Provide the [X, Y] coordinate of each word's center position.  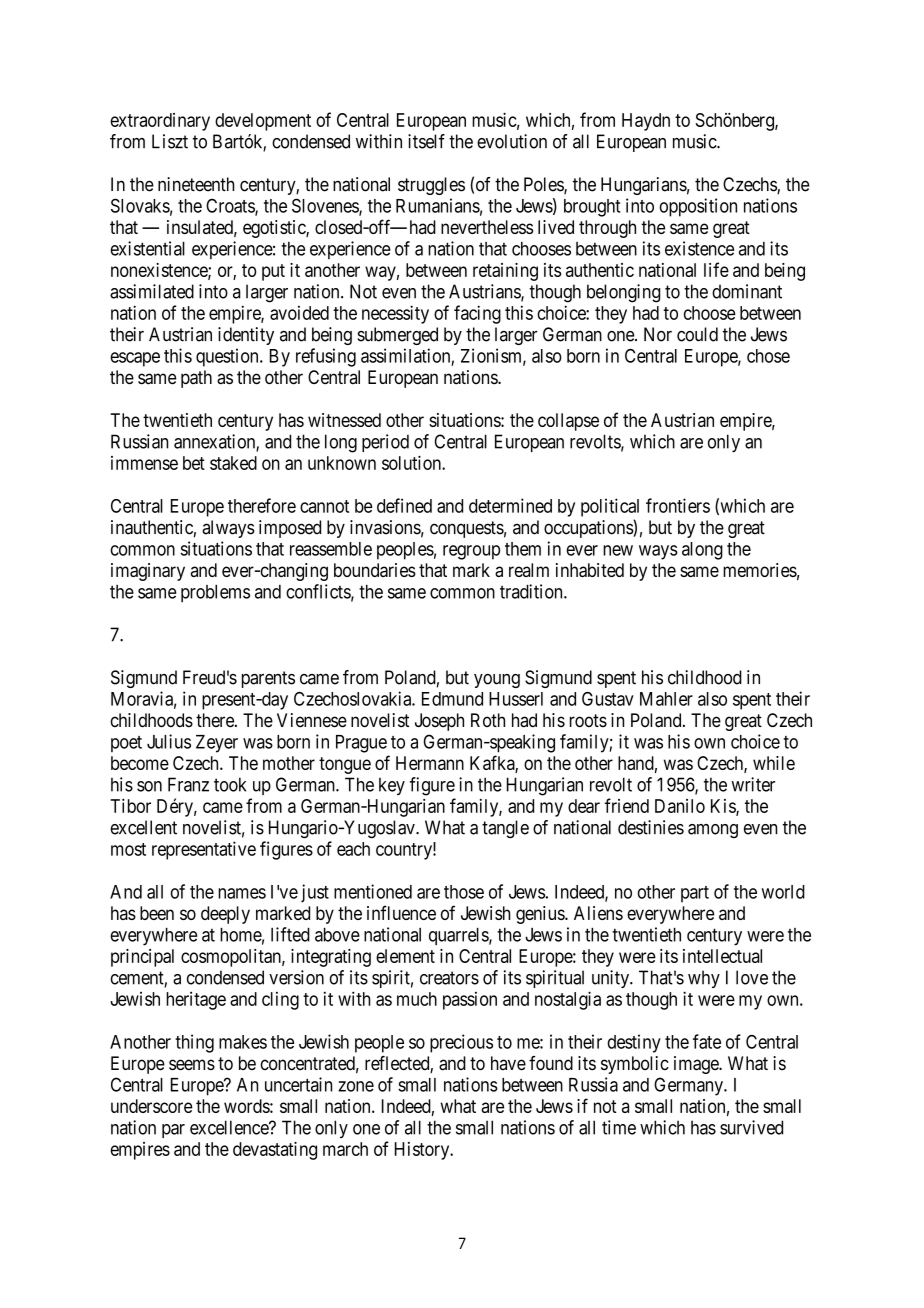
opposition [698, 207]
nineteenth [196, 184]
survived [751, 1127]
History [423, 1151]
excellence [230, 1127]
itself [426, 141]
